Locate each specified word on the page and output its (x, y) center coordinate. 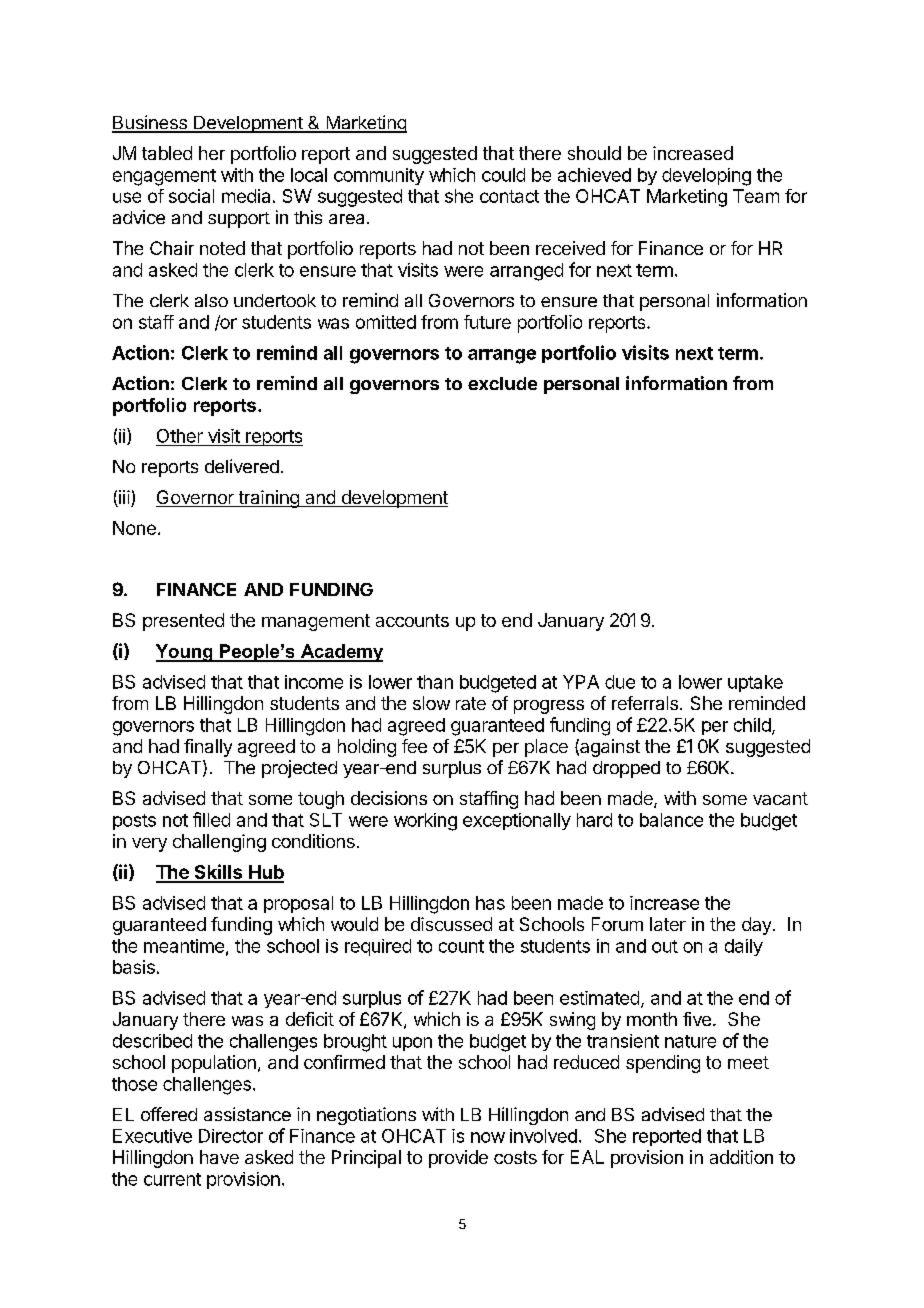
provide (458, 1159)
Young (185, 653)
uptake (755, 683)
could (503, 175)
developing (706, 177)
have (219, 1157)
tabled (167, 153)
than (435, 682)
